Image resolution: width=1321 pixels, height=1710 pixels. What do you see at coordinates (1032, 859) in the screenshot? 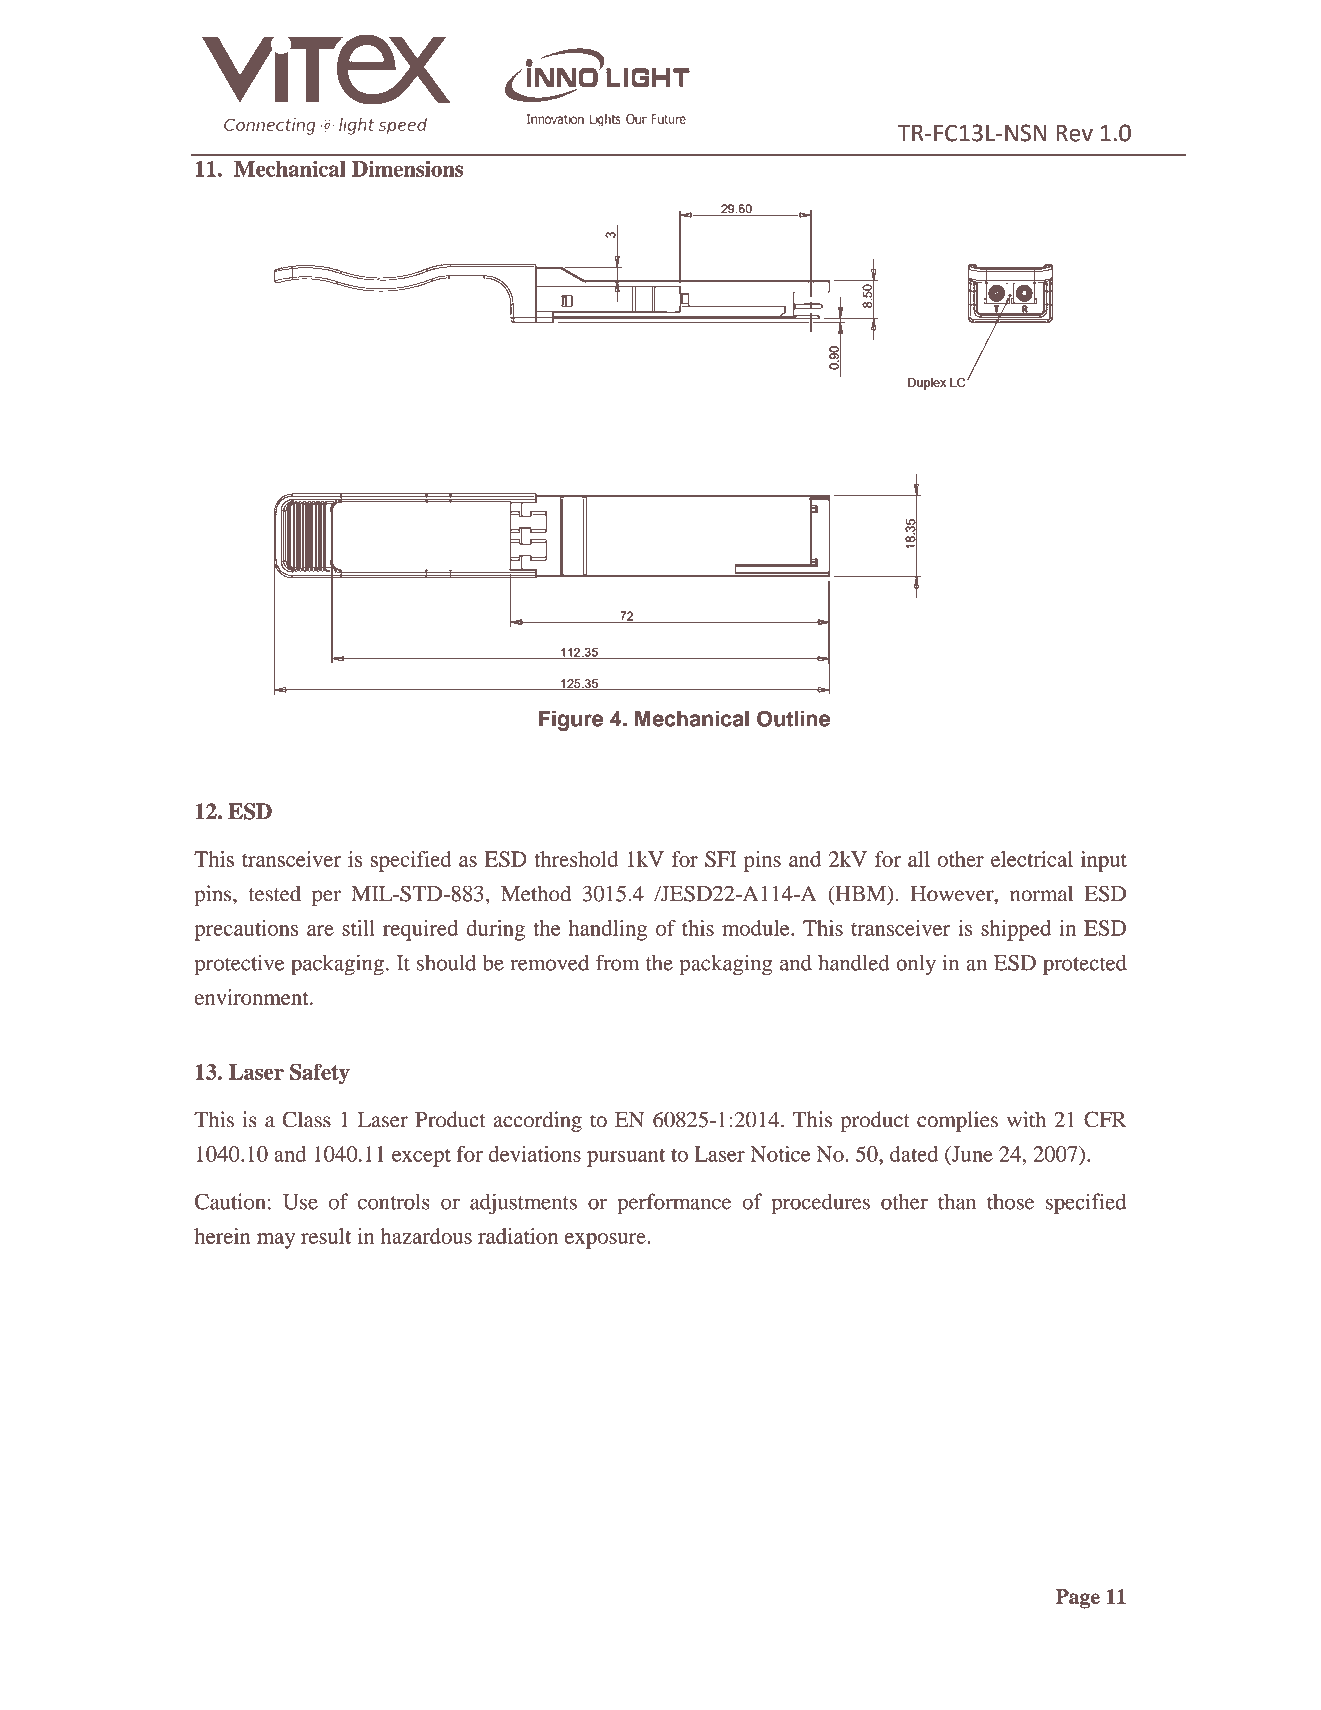
I see `electrical` at bounding box center [1032, 859].
